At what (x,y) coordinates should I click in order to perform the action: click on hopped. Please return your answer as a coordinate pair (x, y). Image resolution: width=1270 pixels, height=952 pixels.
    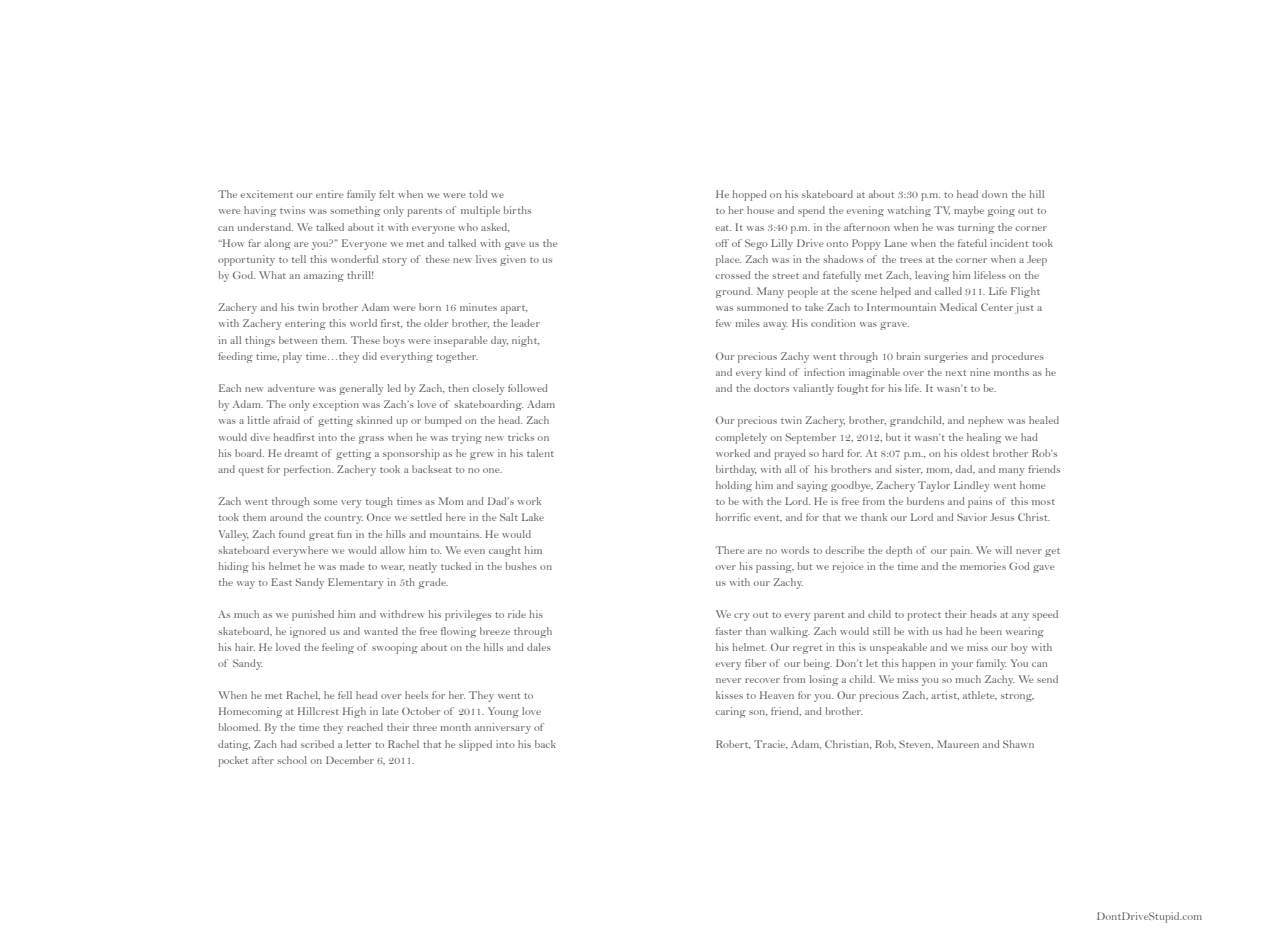
    Looking at the image, I should click on (749, 195).
